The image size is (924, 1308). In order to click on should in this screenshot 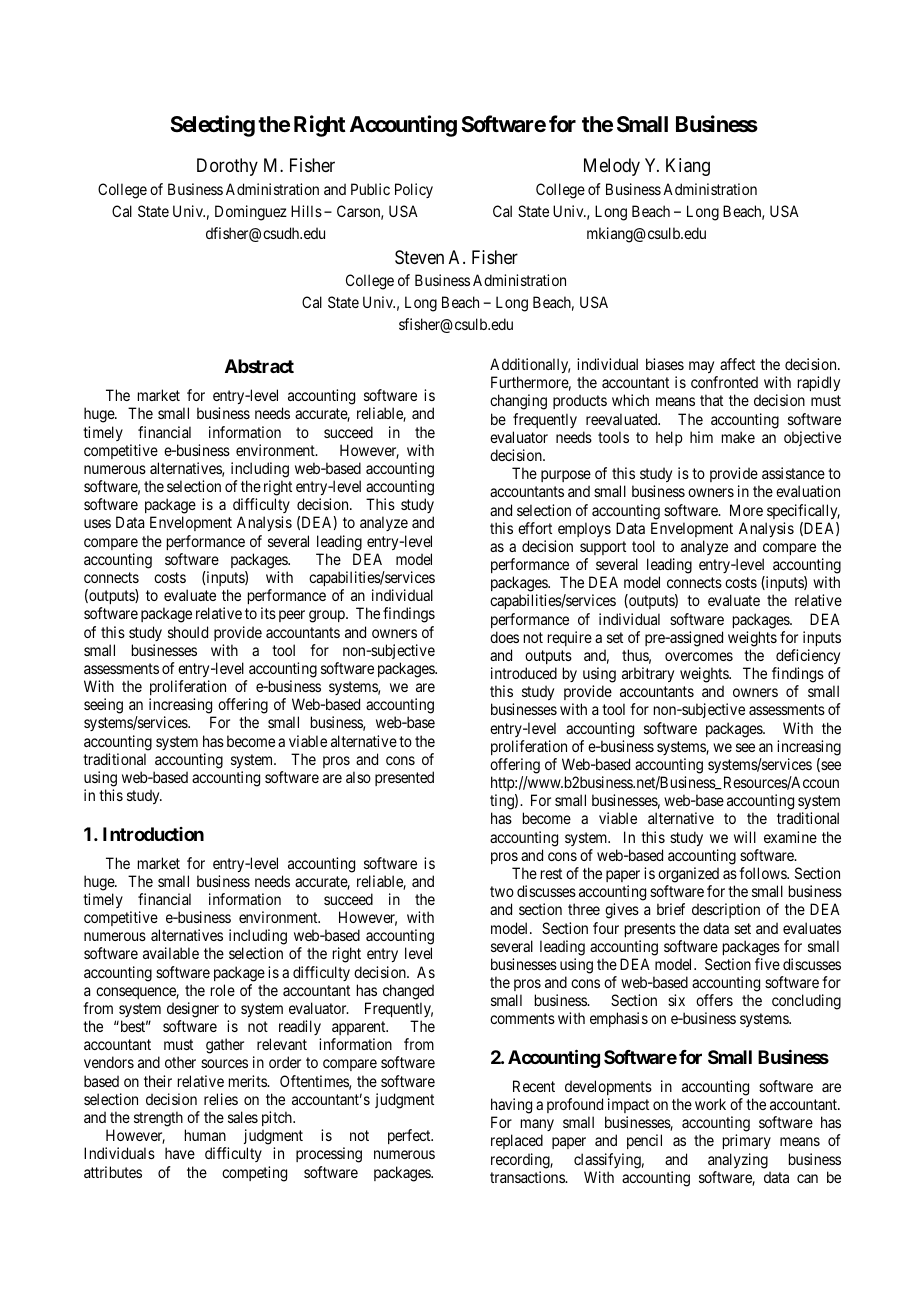, I will do `click(188, 632)`.
